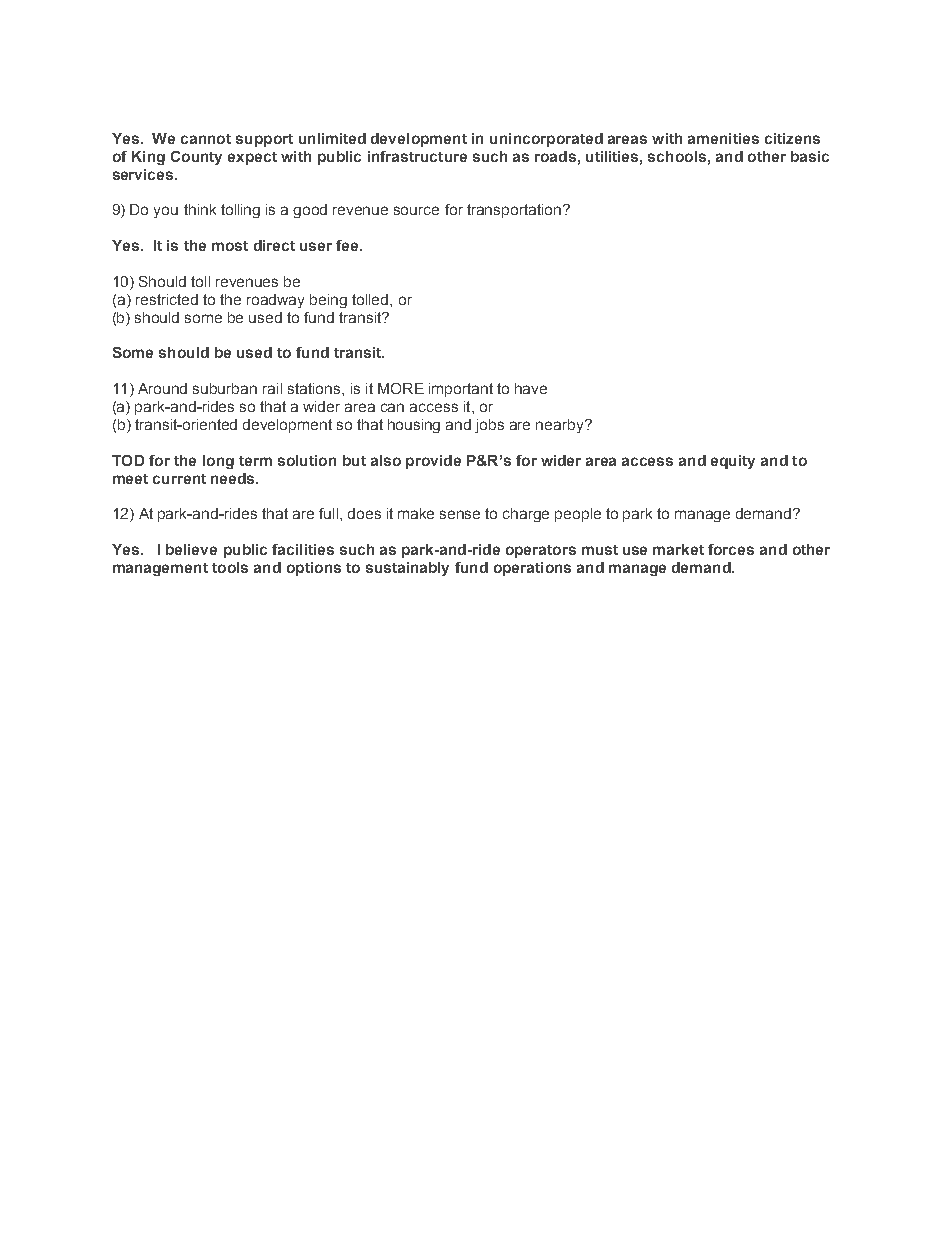  What do you see at coordinates (541, 551) in the screenshot?
I see `operators` at bounding box center [541, 551].
